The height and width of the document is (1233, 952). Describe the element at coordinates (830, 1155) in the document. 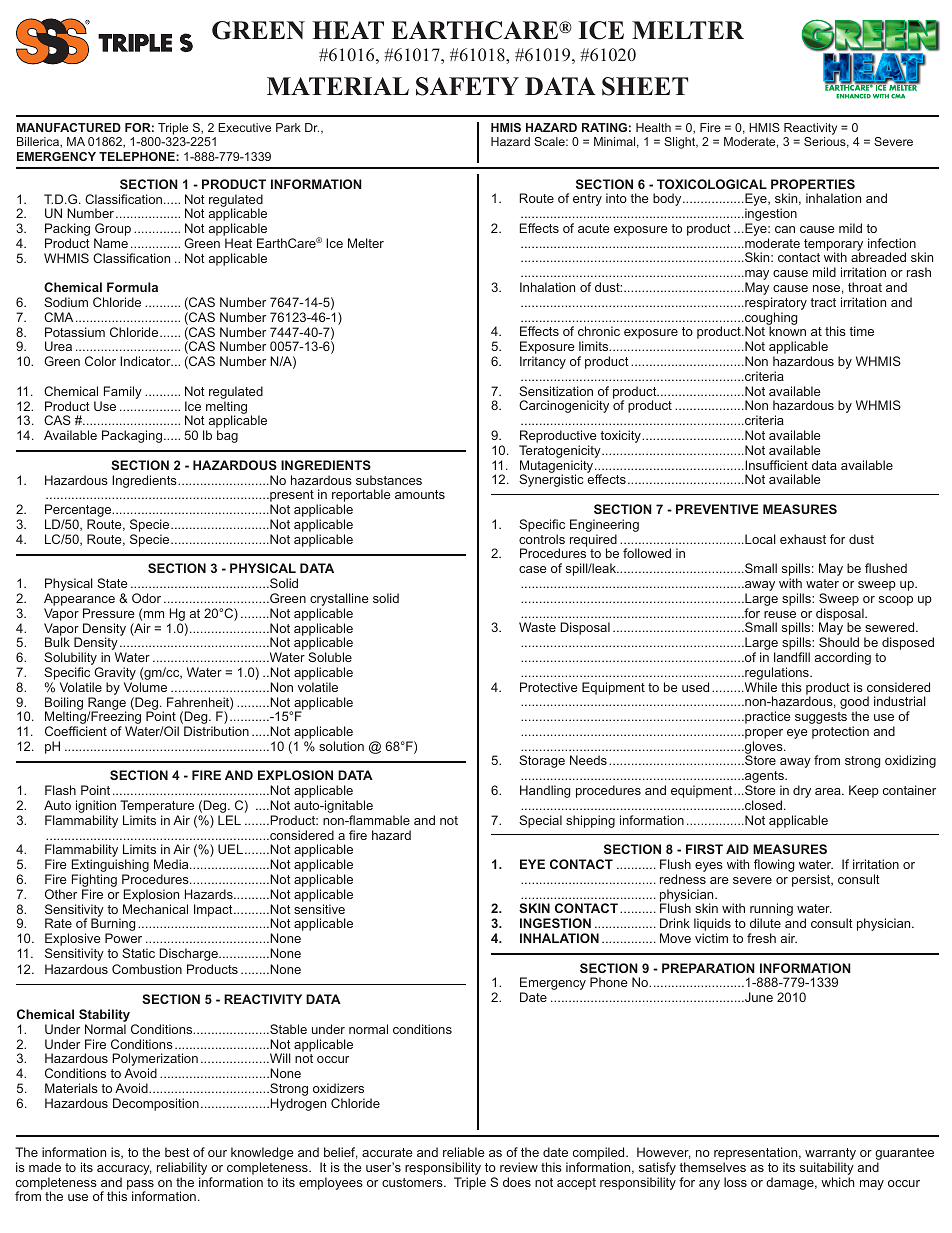

I see `warranty` at that location.
